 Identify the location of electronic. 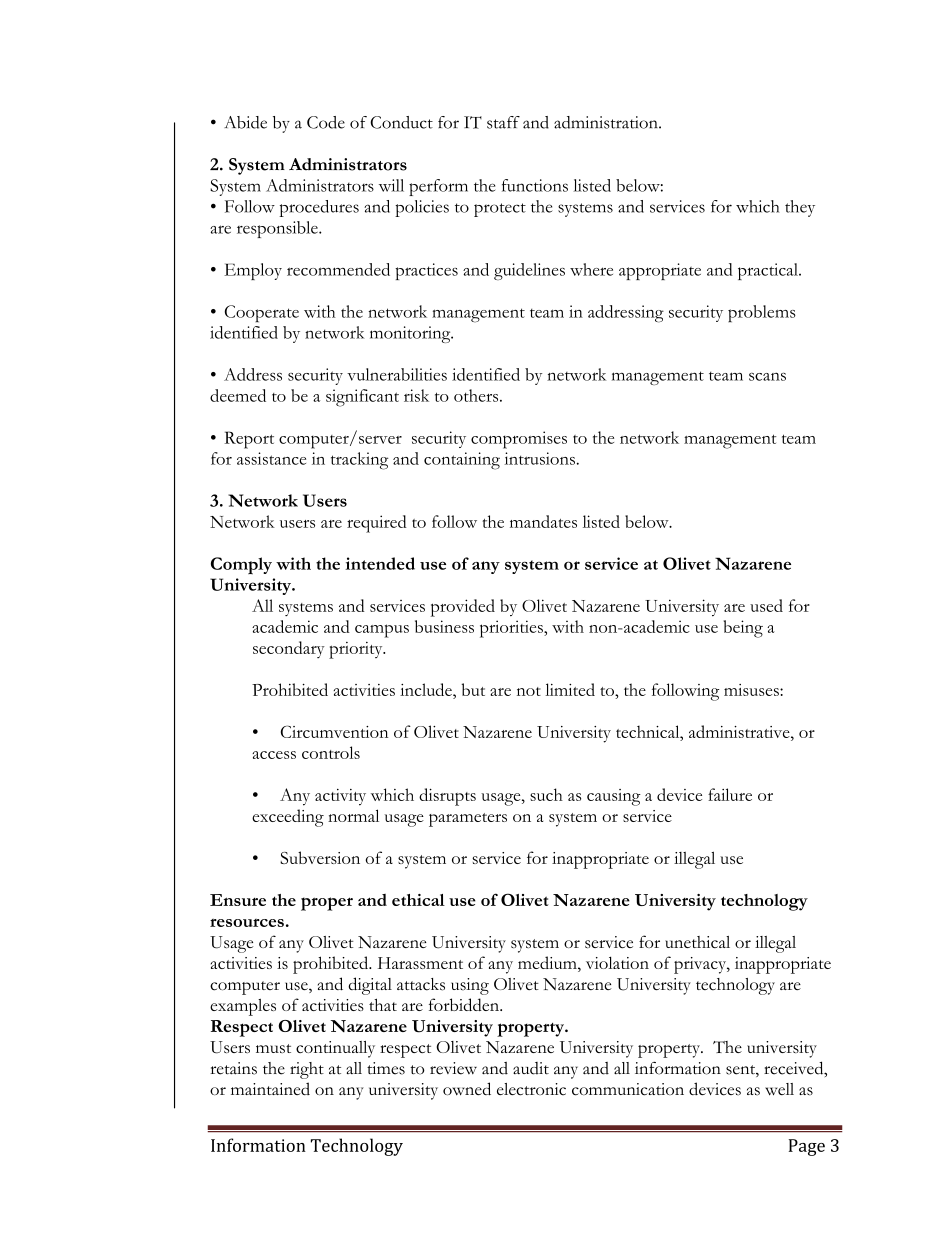
(531, 1089).
